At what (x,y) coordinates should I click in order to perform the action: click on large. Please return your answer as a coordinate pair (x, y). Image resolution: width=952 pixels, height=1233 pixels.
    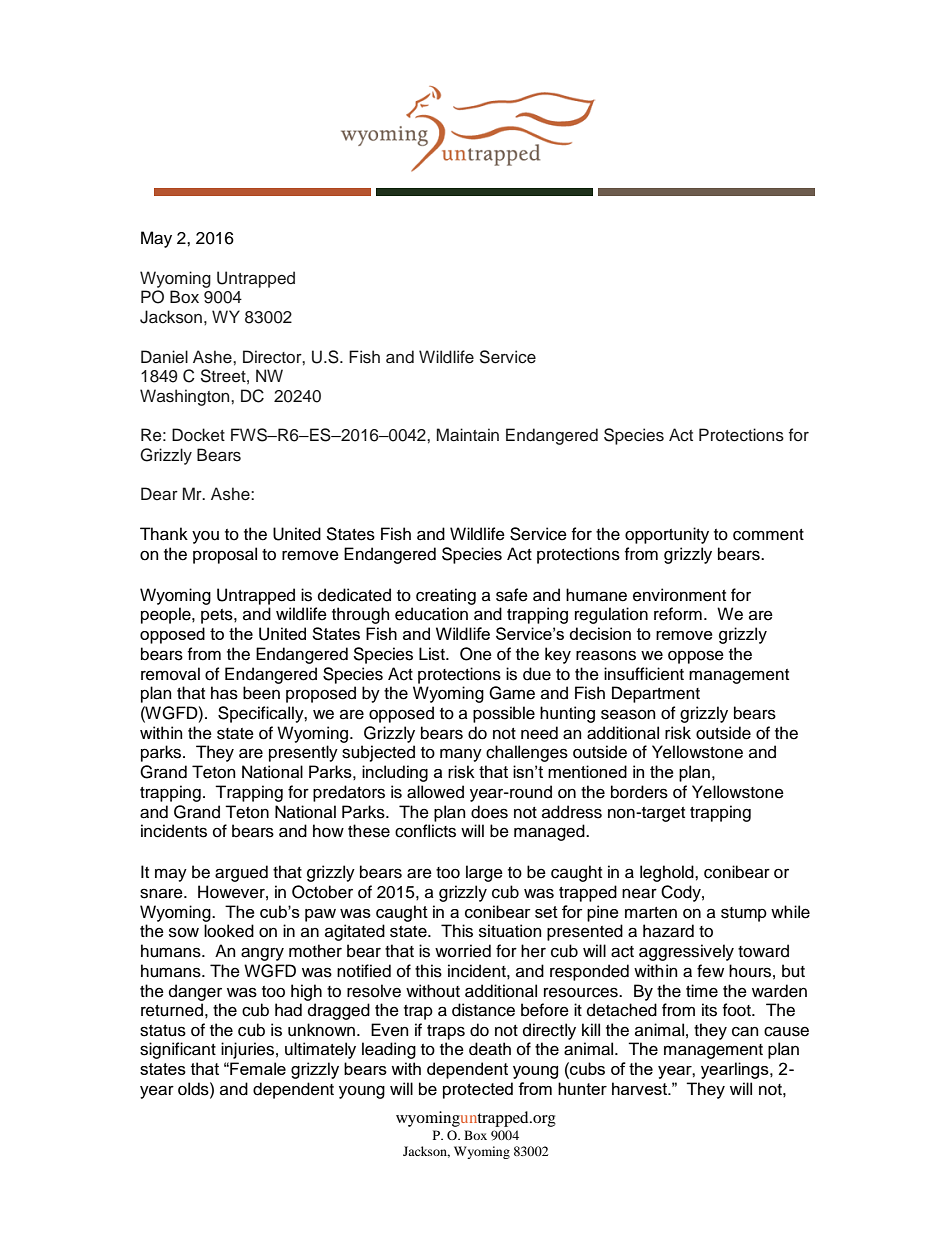
    Looking at the image, I should click on (484, 873).
